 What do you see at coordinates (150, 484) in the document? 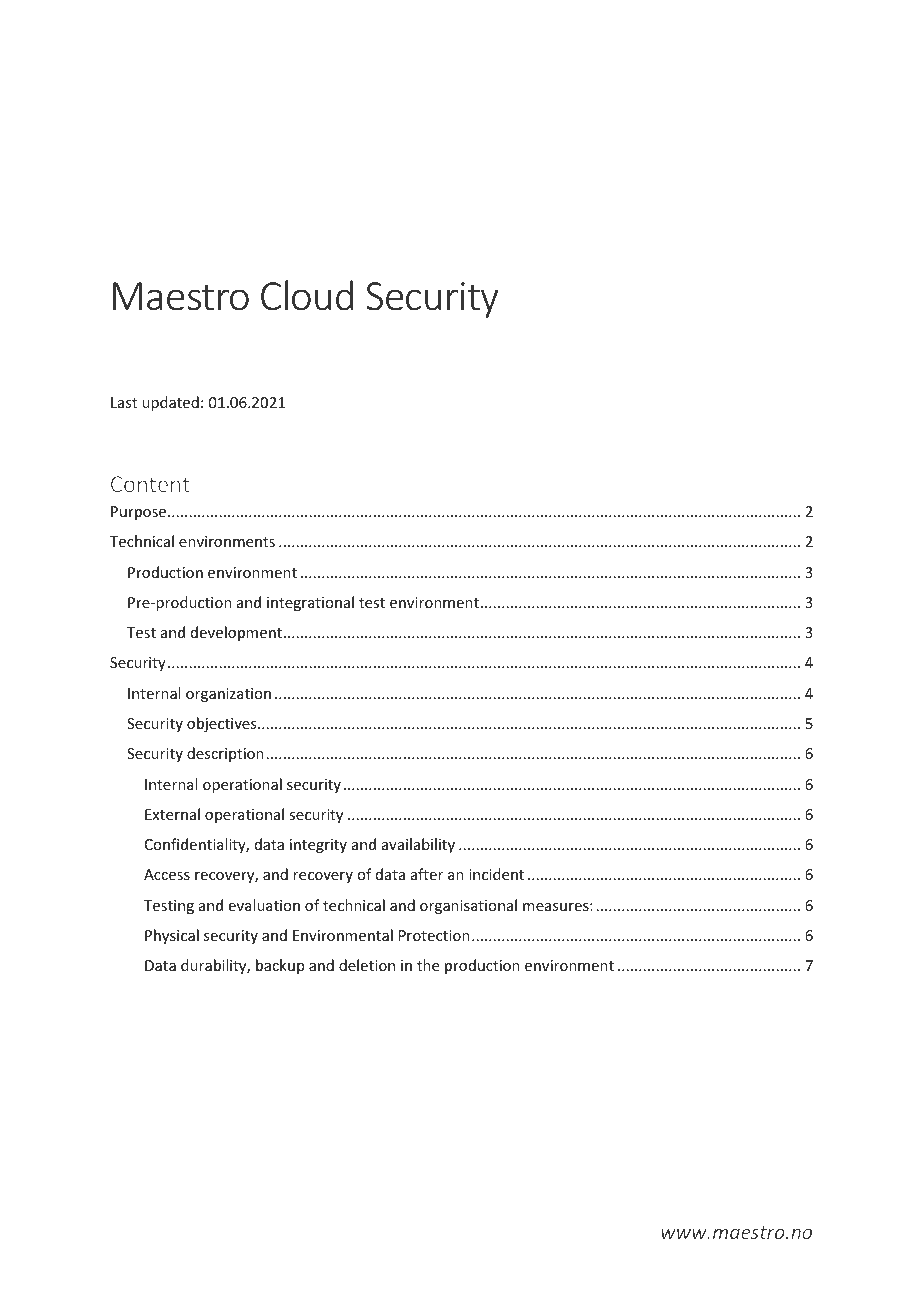
I see `Content` at bounding box center [150, 484].
